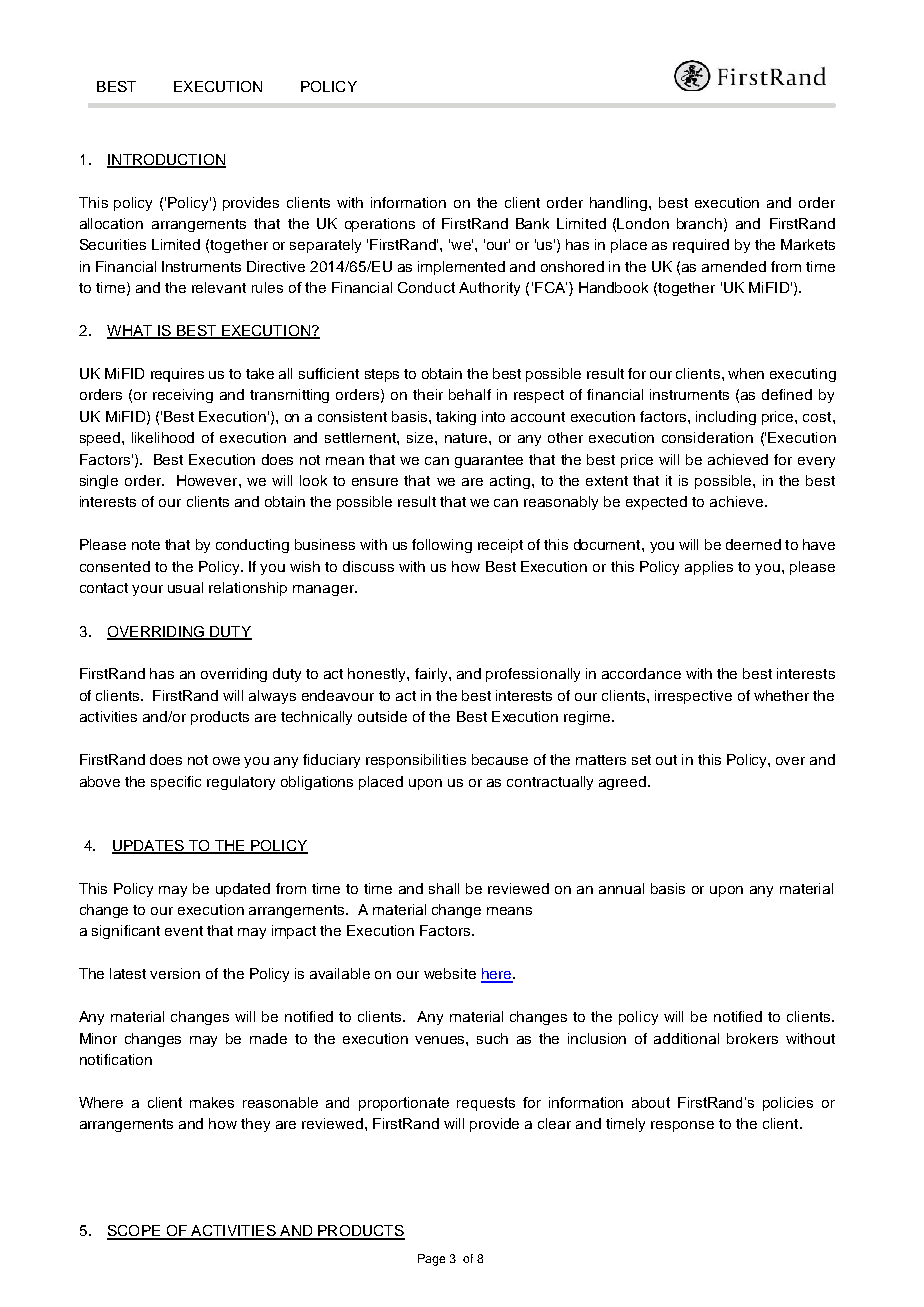 The image size is (924, 1307). I want to click on Bank, so click(532, 223).
